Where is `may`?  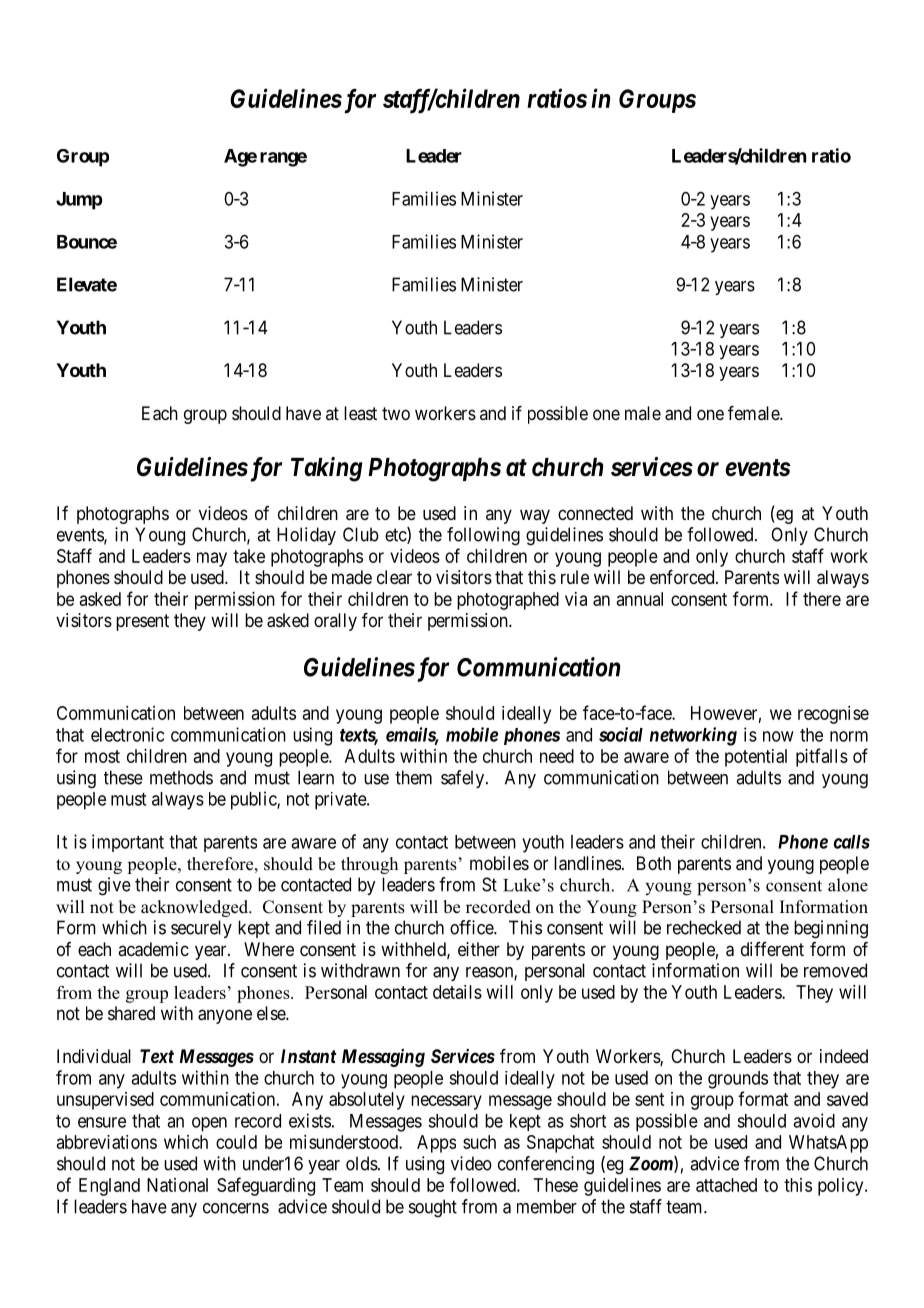 may is located at coordinates (212, 559).
